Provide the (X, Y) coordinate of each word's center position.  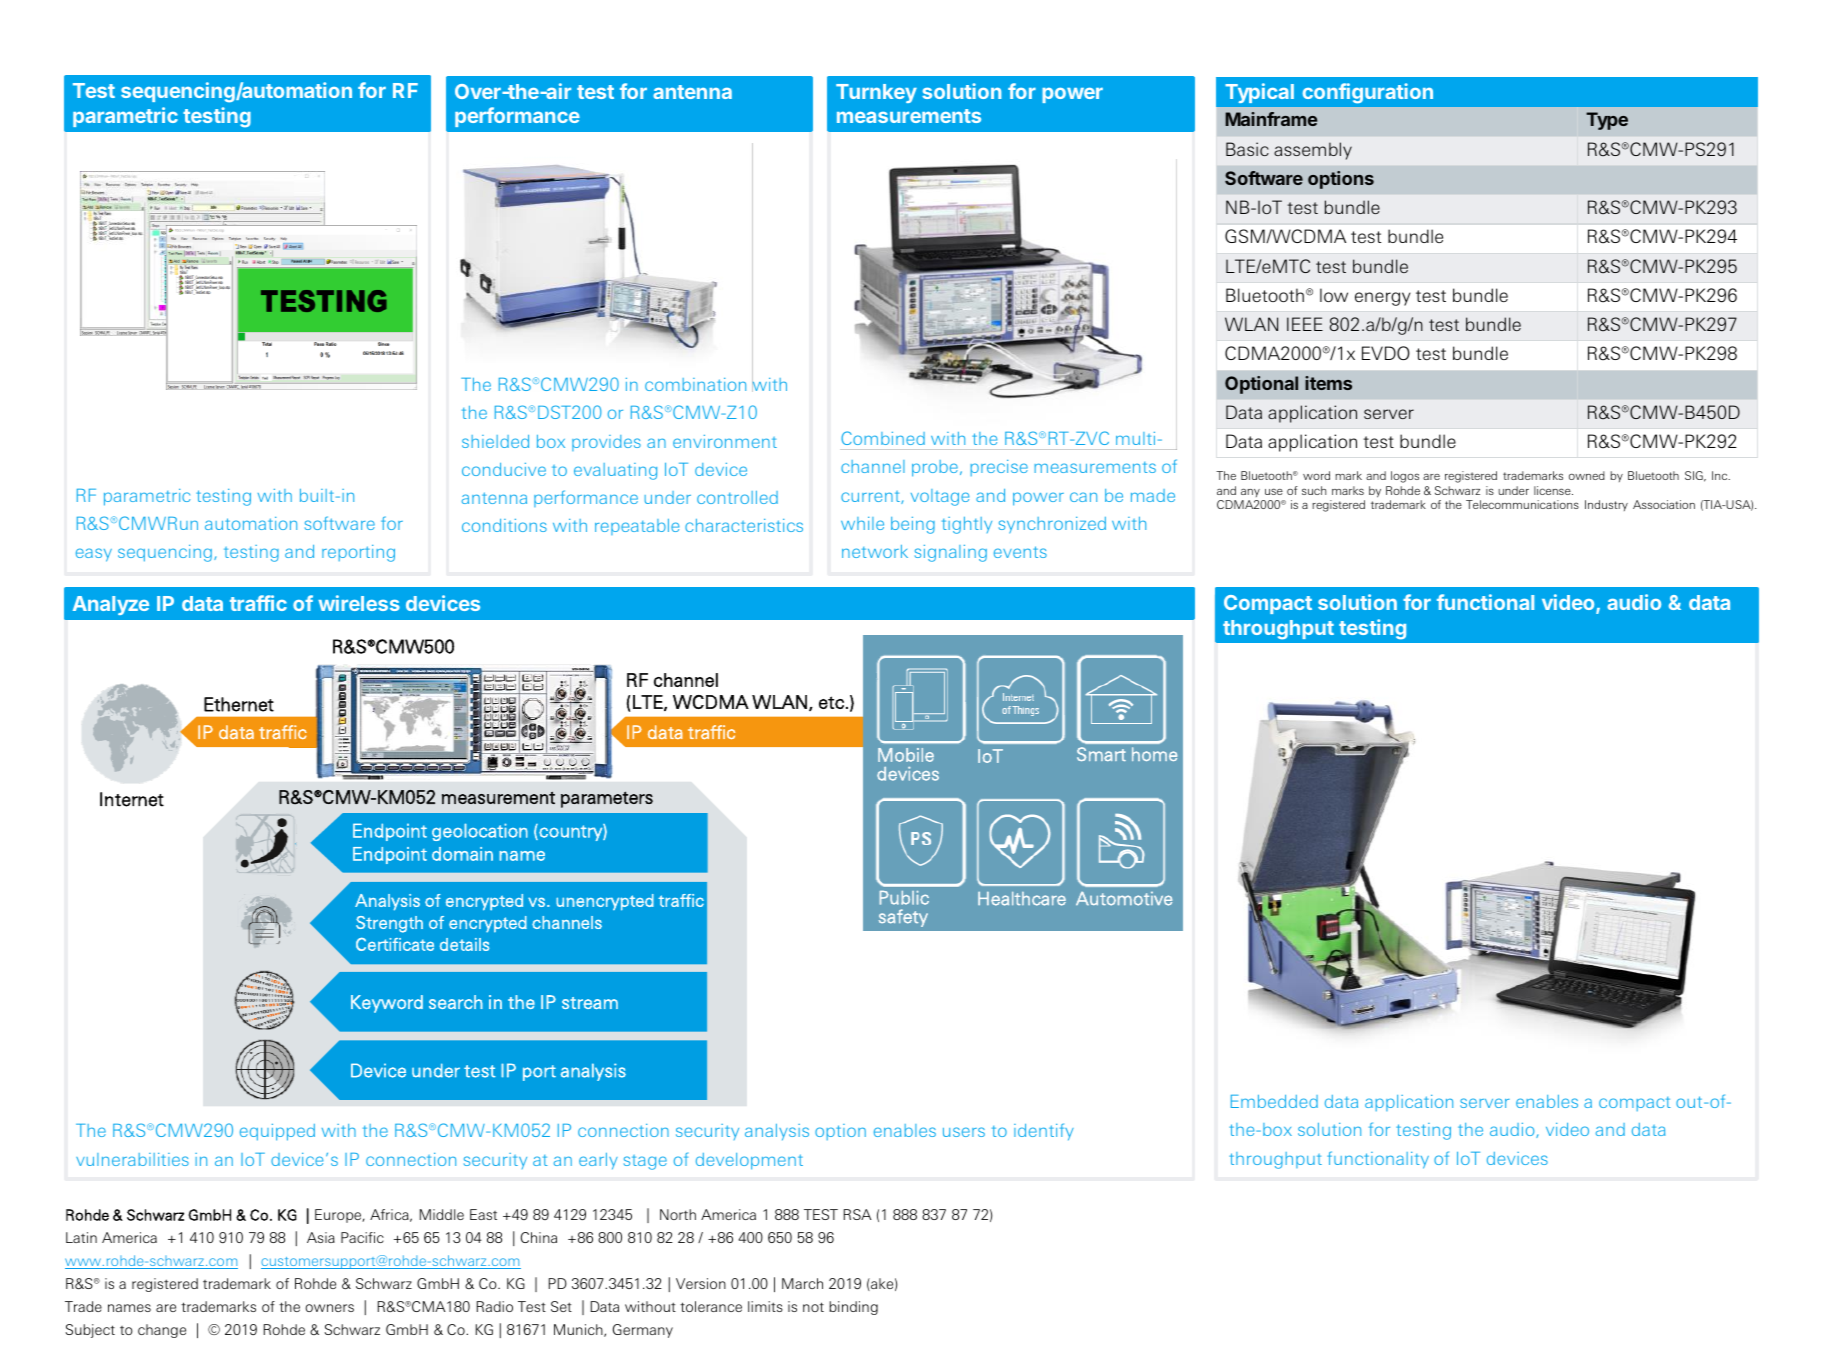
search (456, 1002)
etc (831, 702)
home (1154, 754)
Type (1607, 121)
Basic (1247, 149)
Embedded (1274, 1101)
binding (853, 1308)
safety (903, 918)
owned (1587, 475)
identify (1044, 1131)
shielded (495, 441)
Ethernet (239, 704)
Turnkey (876, 93)
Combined (883, 438)
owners (329, 1308)
